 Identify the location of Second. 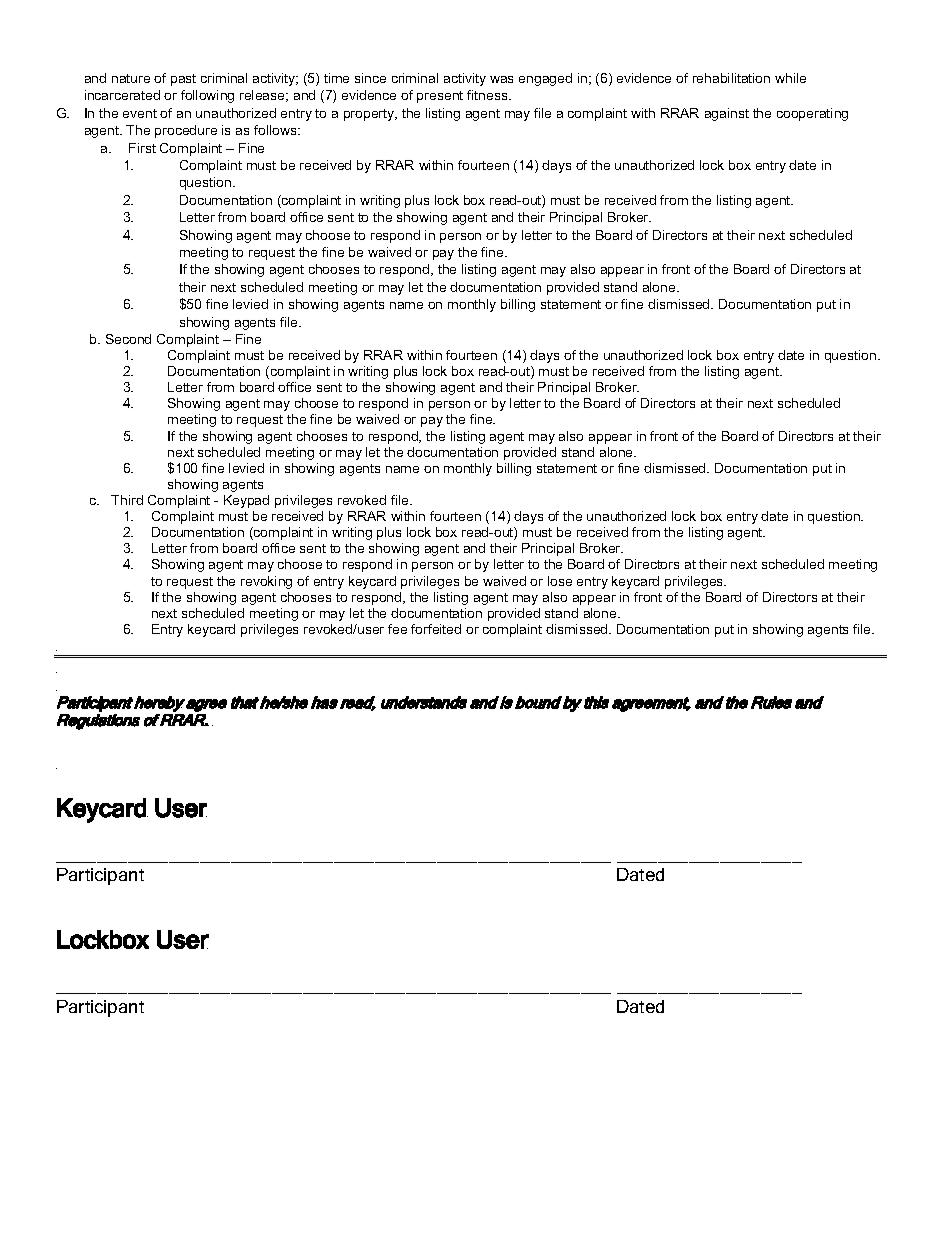
(128, 339).
